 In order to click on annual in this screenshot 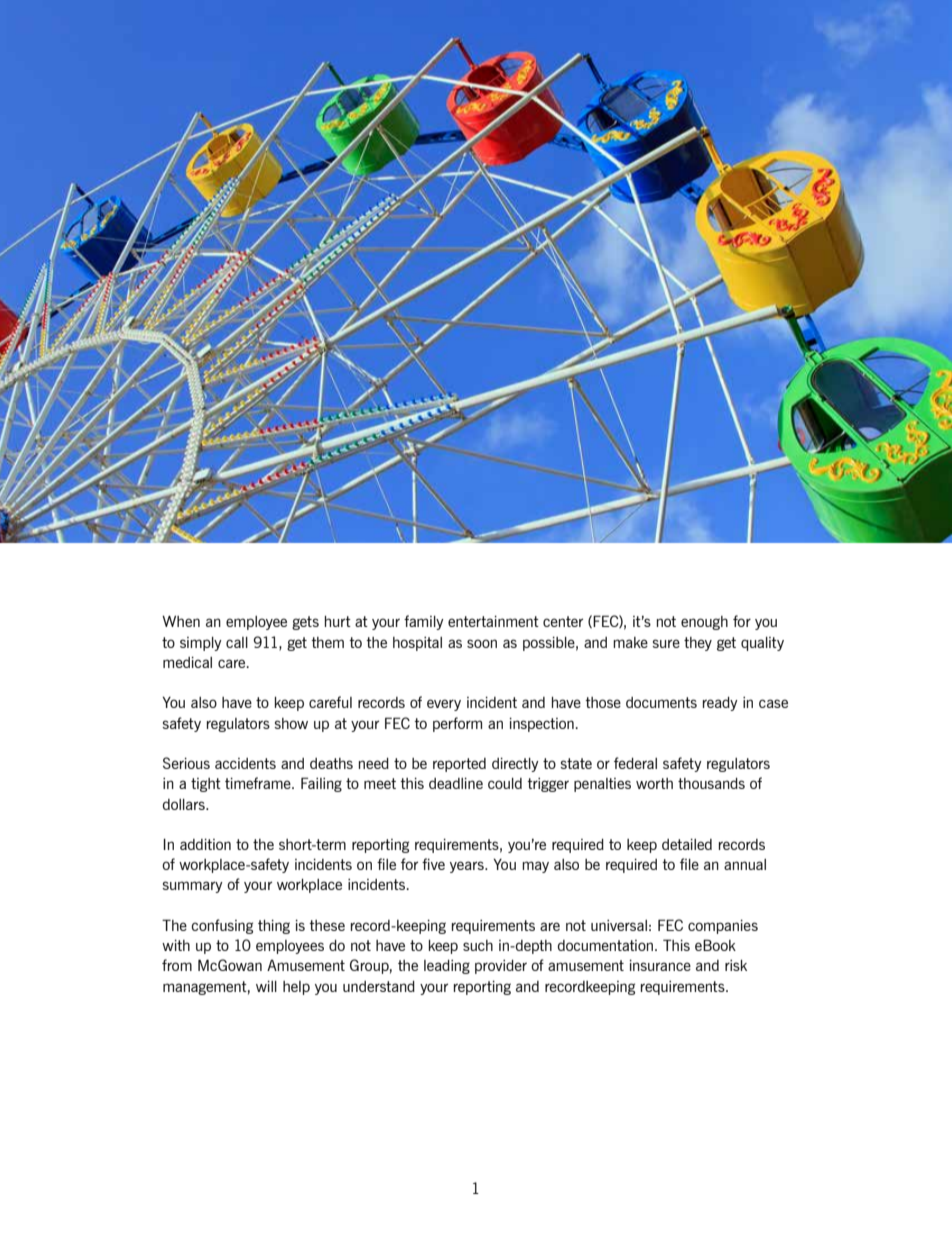, I will do `click(745, 864)`.
